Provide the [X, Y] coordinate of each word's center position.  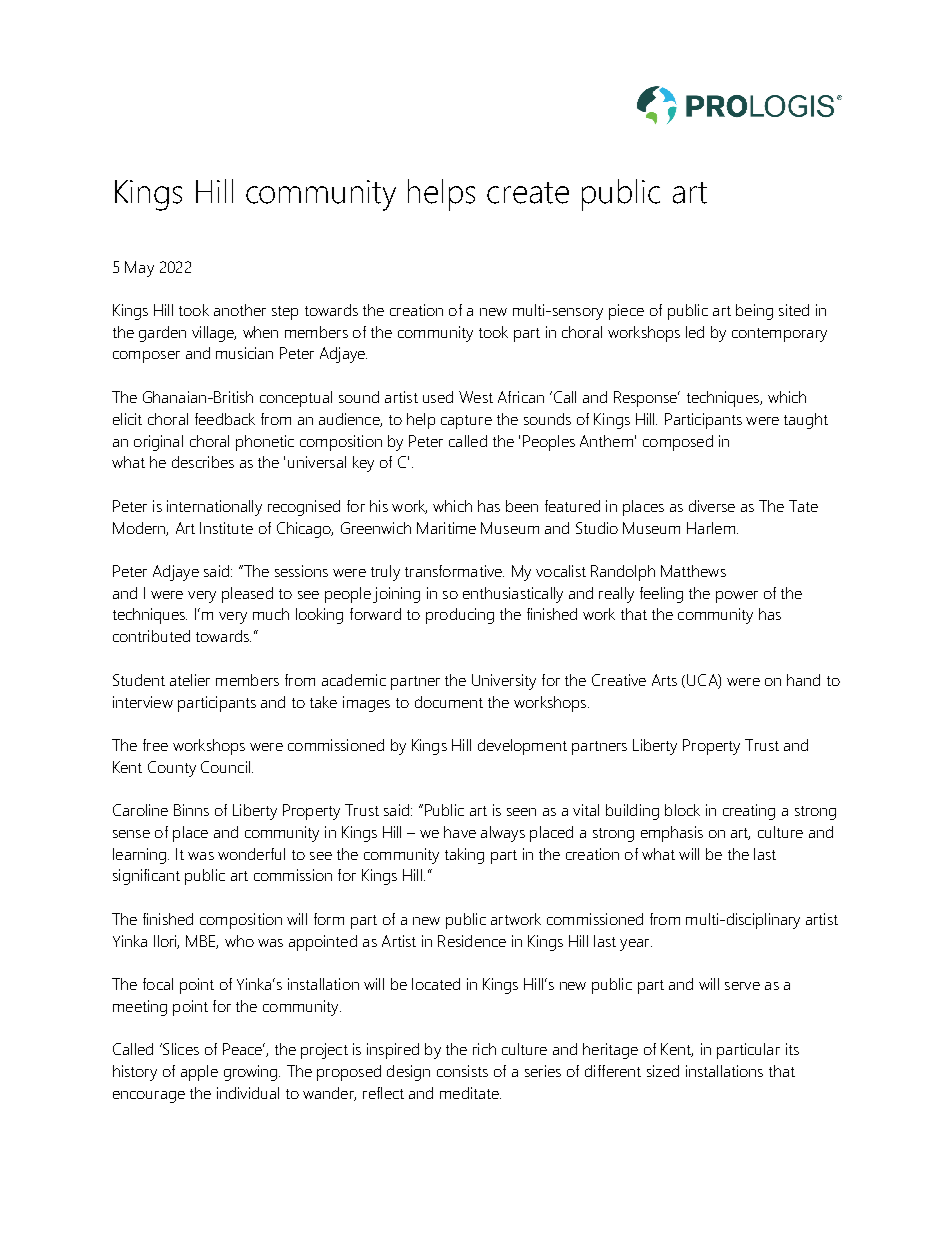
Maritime [446, 528]
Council [227, 767]
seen [521, 812]
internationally [214, 508]
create [528, 193]
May [139, 269]
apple [199, 1073]
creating [749, 812]
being [754, 312]
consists [462, 1071]
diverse [712, 506]
